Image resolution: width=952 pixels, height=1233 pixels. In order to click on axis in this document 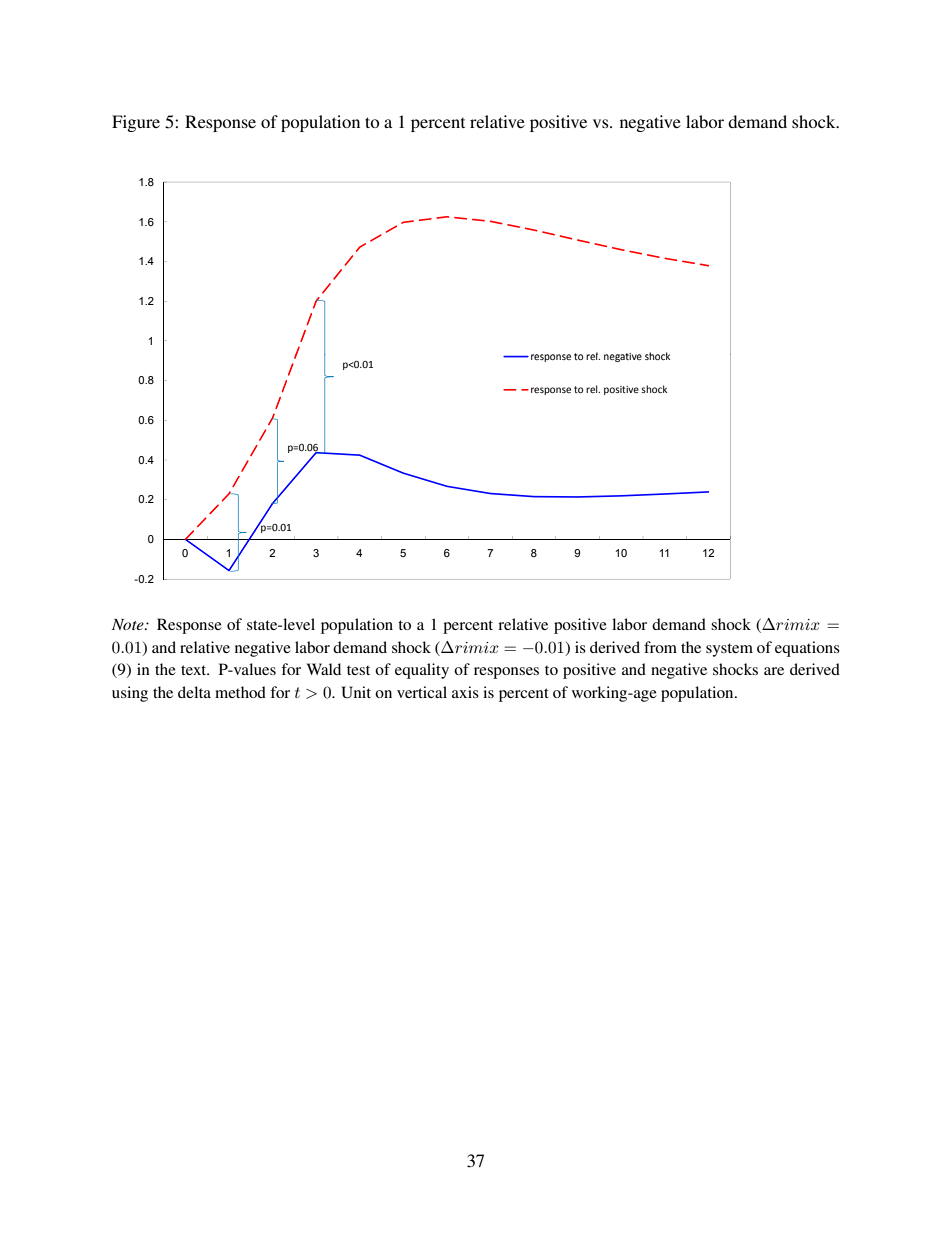, I will do `click(465, 692)`.
